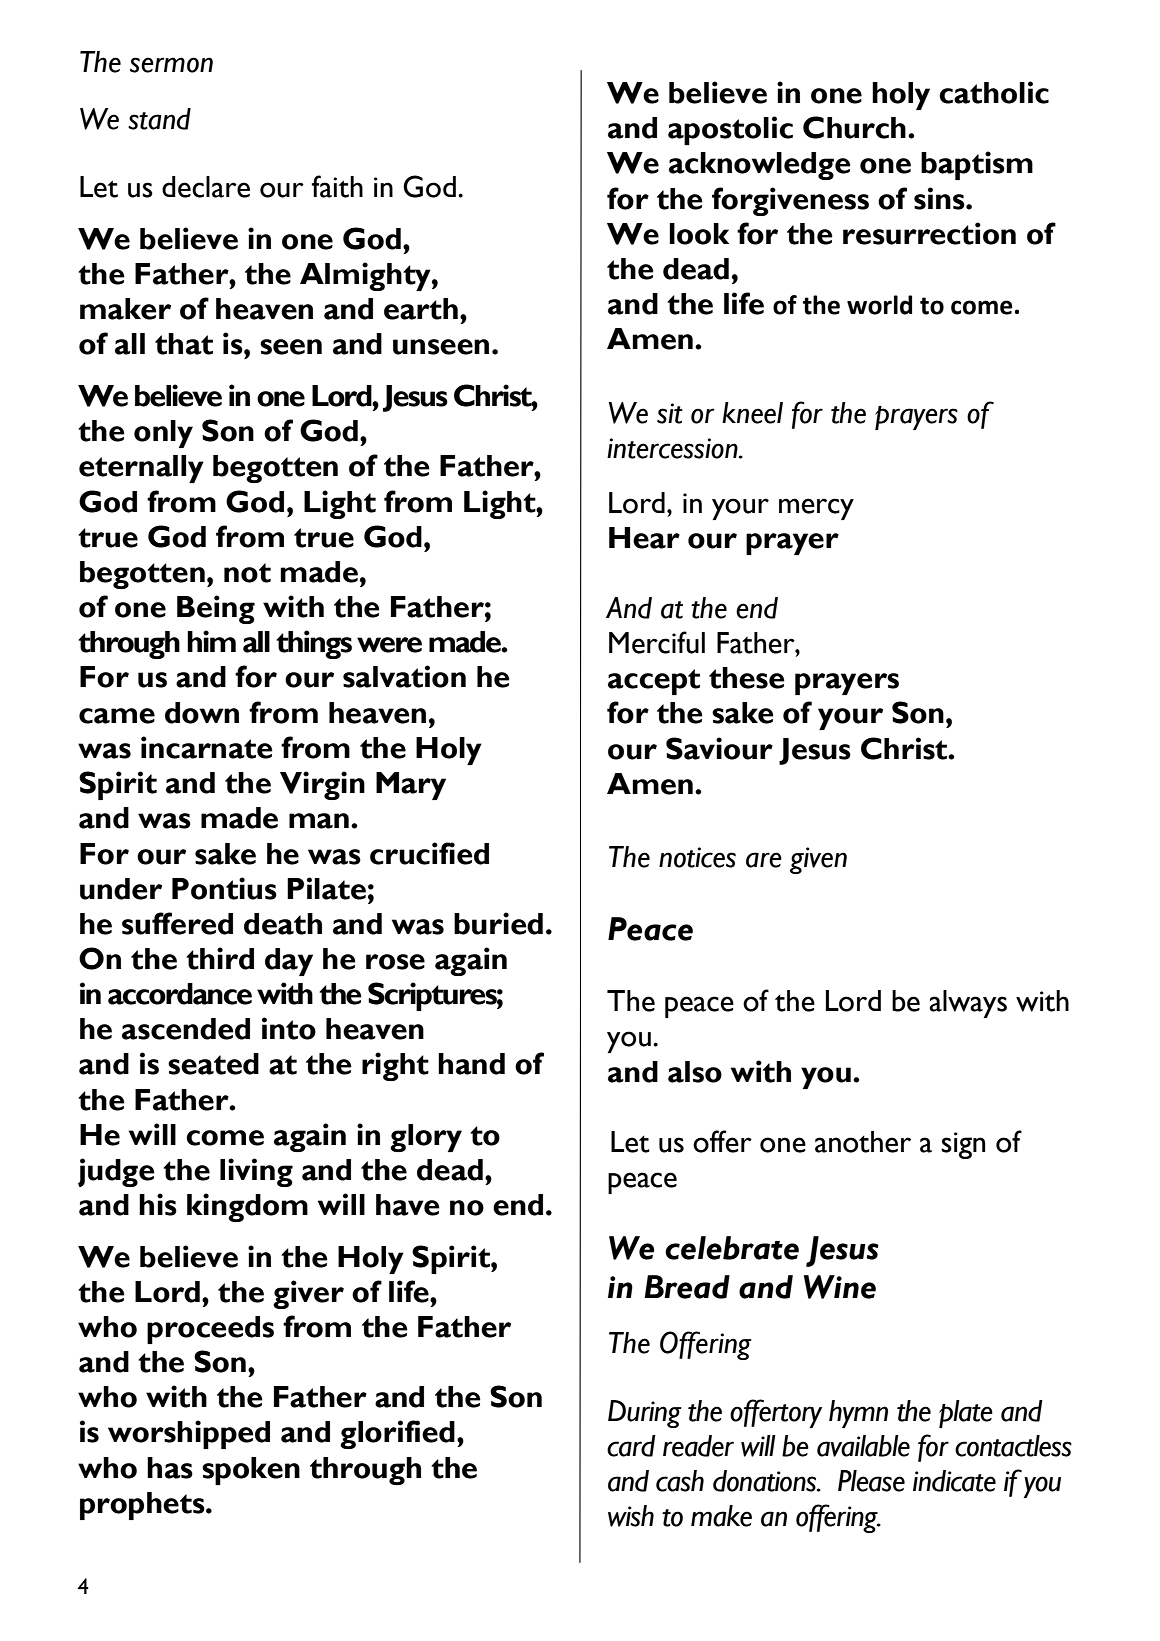 The width and height of the screenshot is (1160, 1641). Describe the element at coordinates (631, 1446) in the screenshot. I see `card` at that location.
